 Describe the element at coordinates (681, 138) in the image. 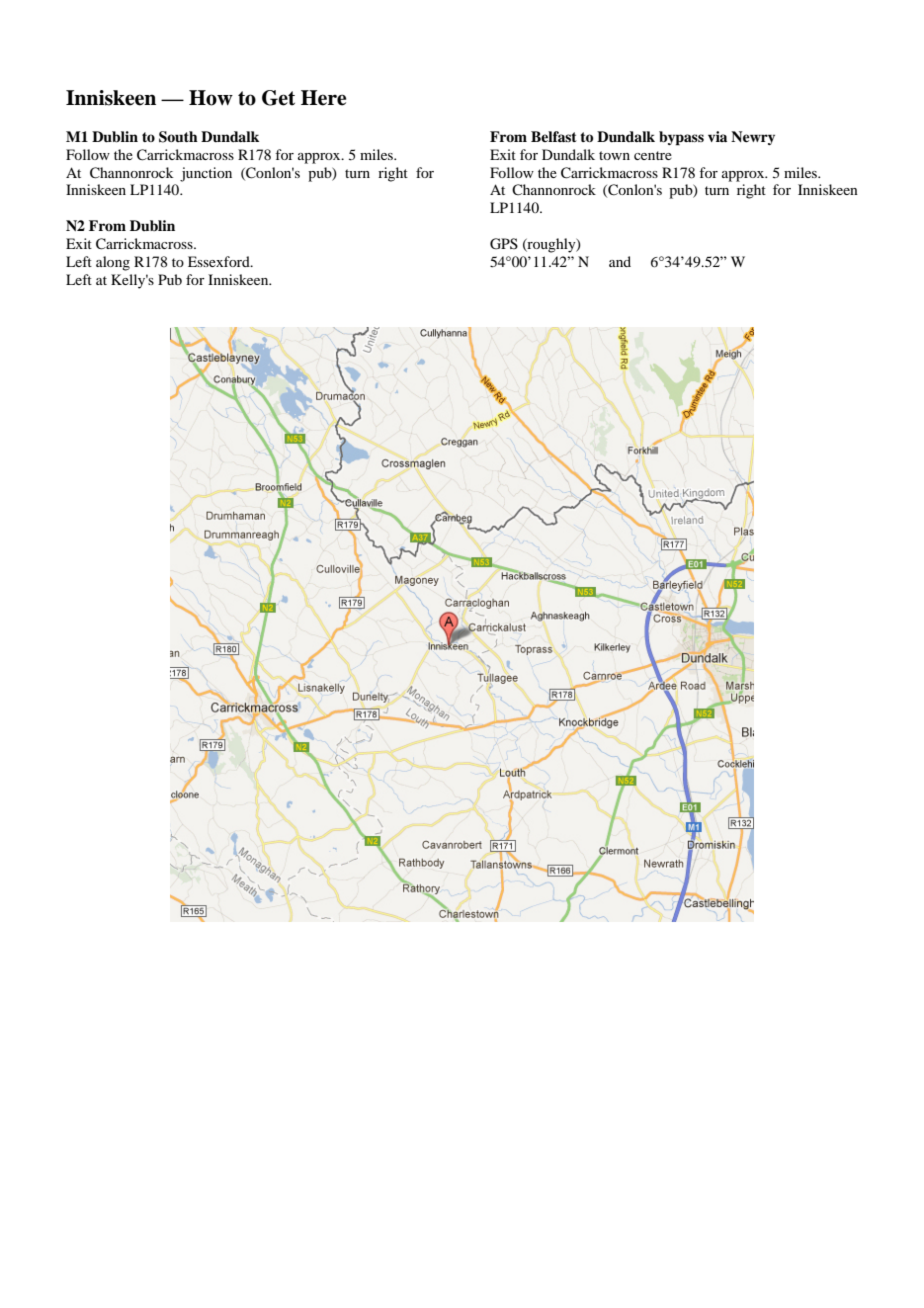

I see `bypass` at that location.
